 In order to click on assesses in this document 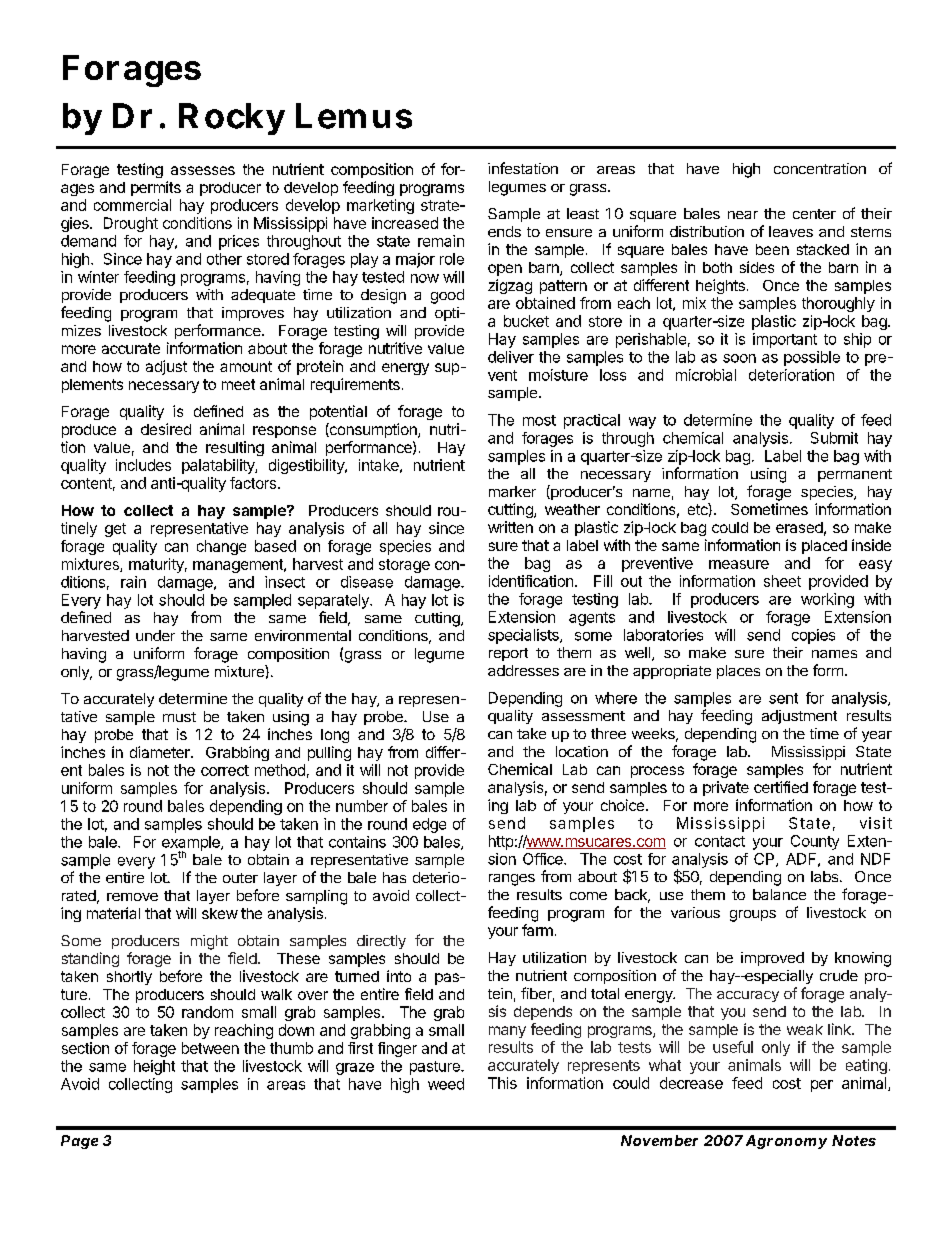, I will do `click(203, 170)`.
